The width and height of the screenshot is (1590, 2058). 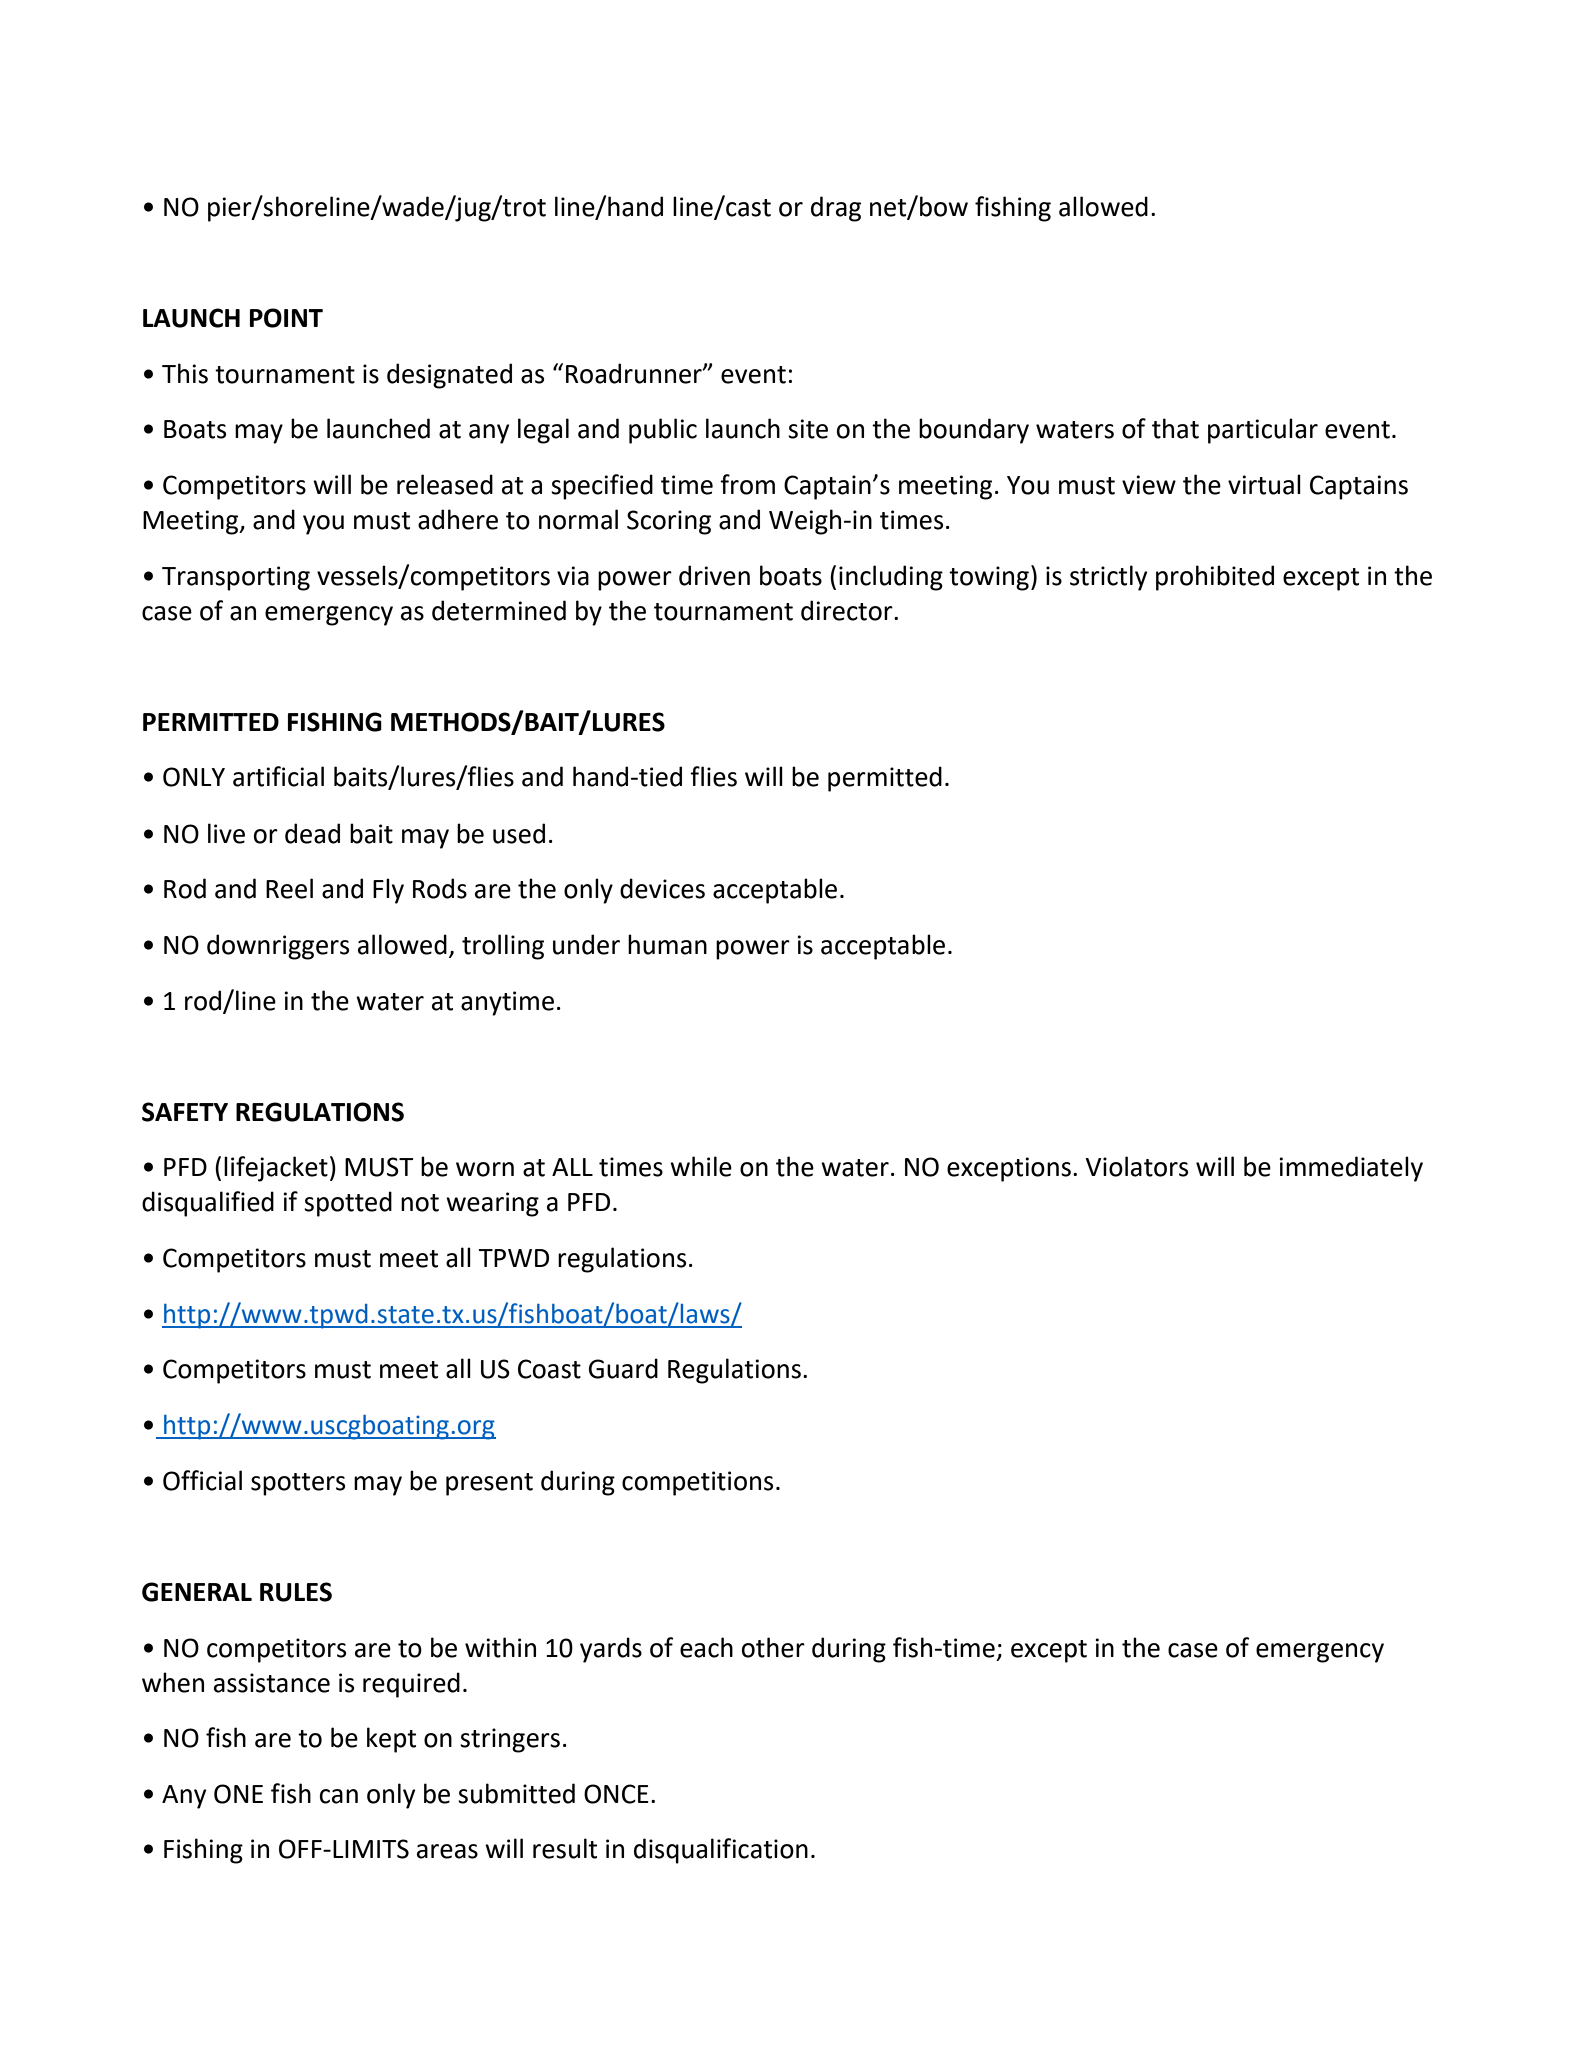 I want to click on drag, so click(x=836, y=209).
